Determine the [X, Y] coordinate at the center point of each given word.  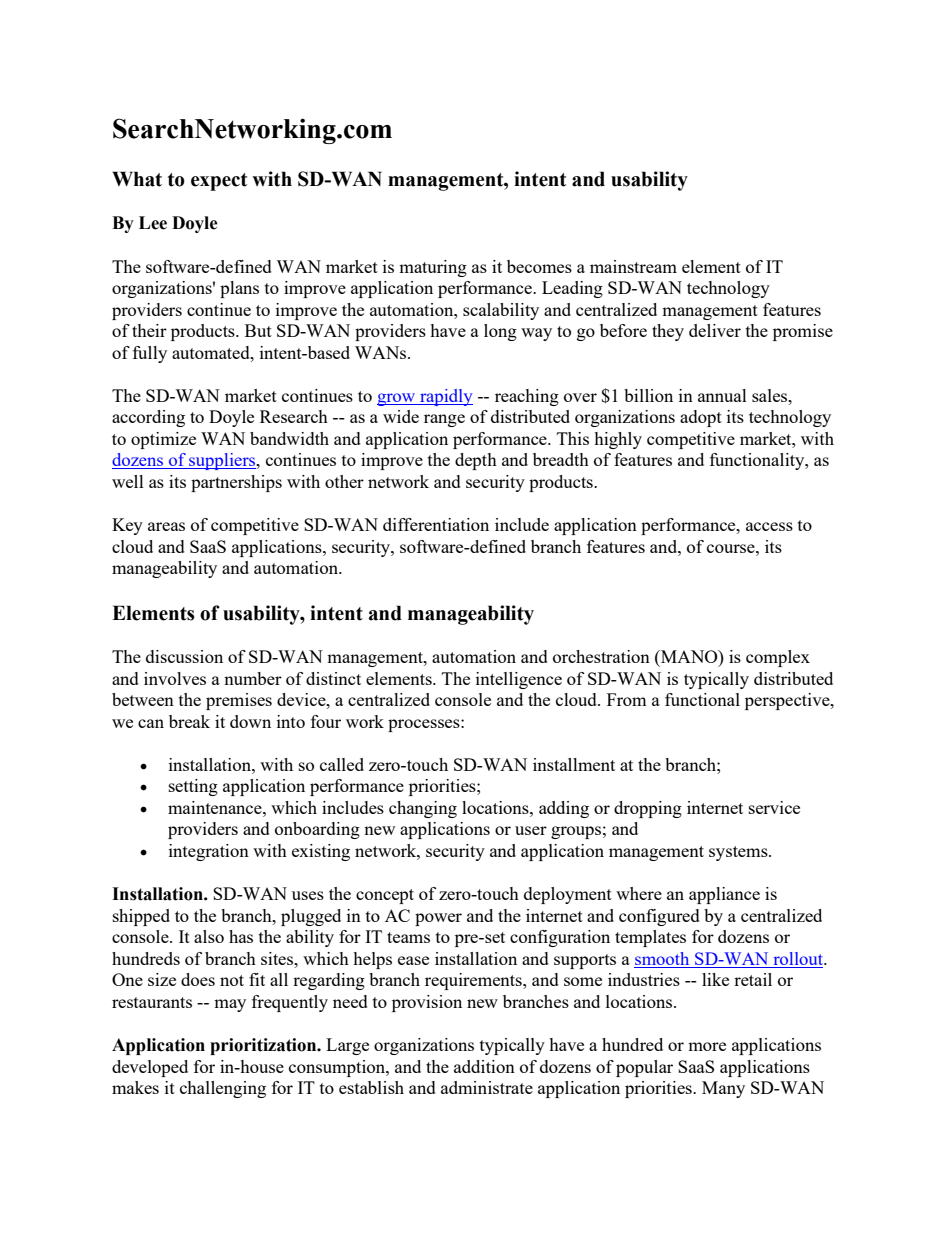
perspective [788, 701]
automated [212, 352]
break [189, 721]
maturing [433, 268]
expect [219, 182]
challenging [223, 1089]
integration [209, 852]
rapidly [445, 397]
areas [166, 526]
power [438, 919]
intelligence [519, 680]
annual [722, 395]
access [769, 526]
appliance [724, 895]
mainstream [633, 266]
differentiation [436, 524]
